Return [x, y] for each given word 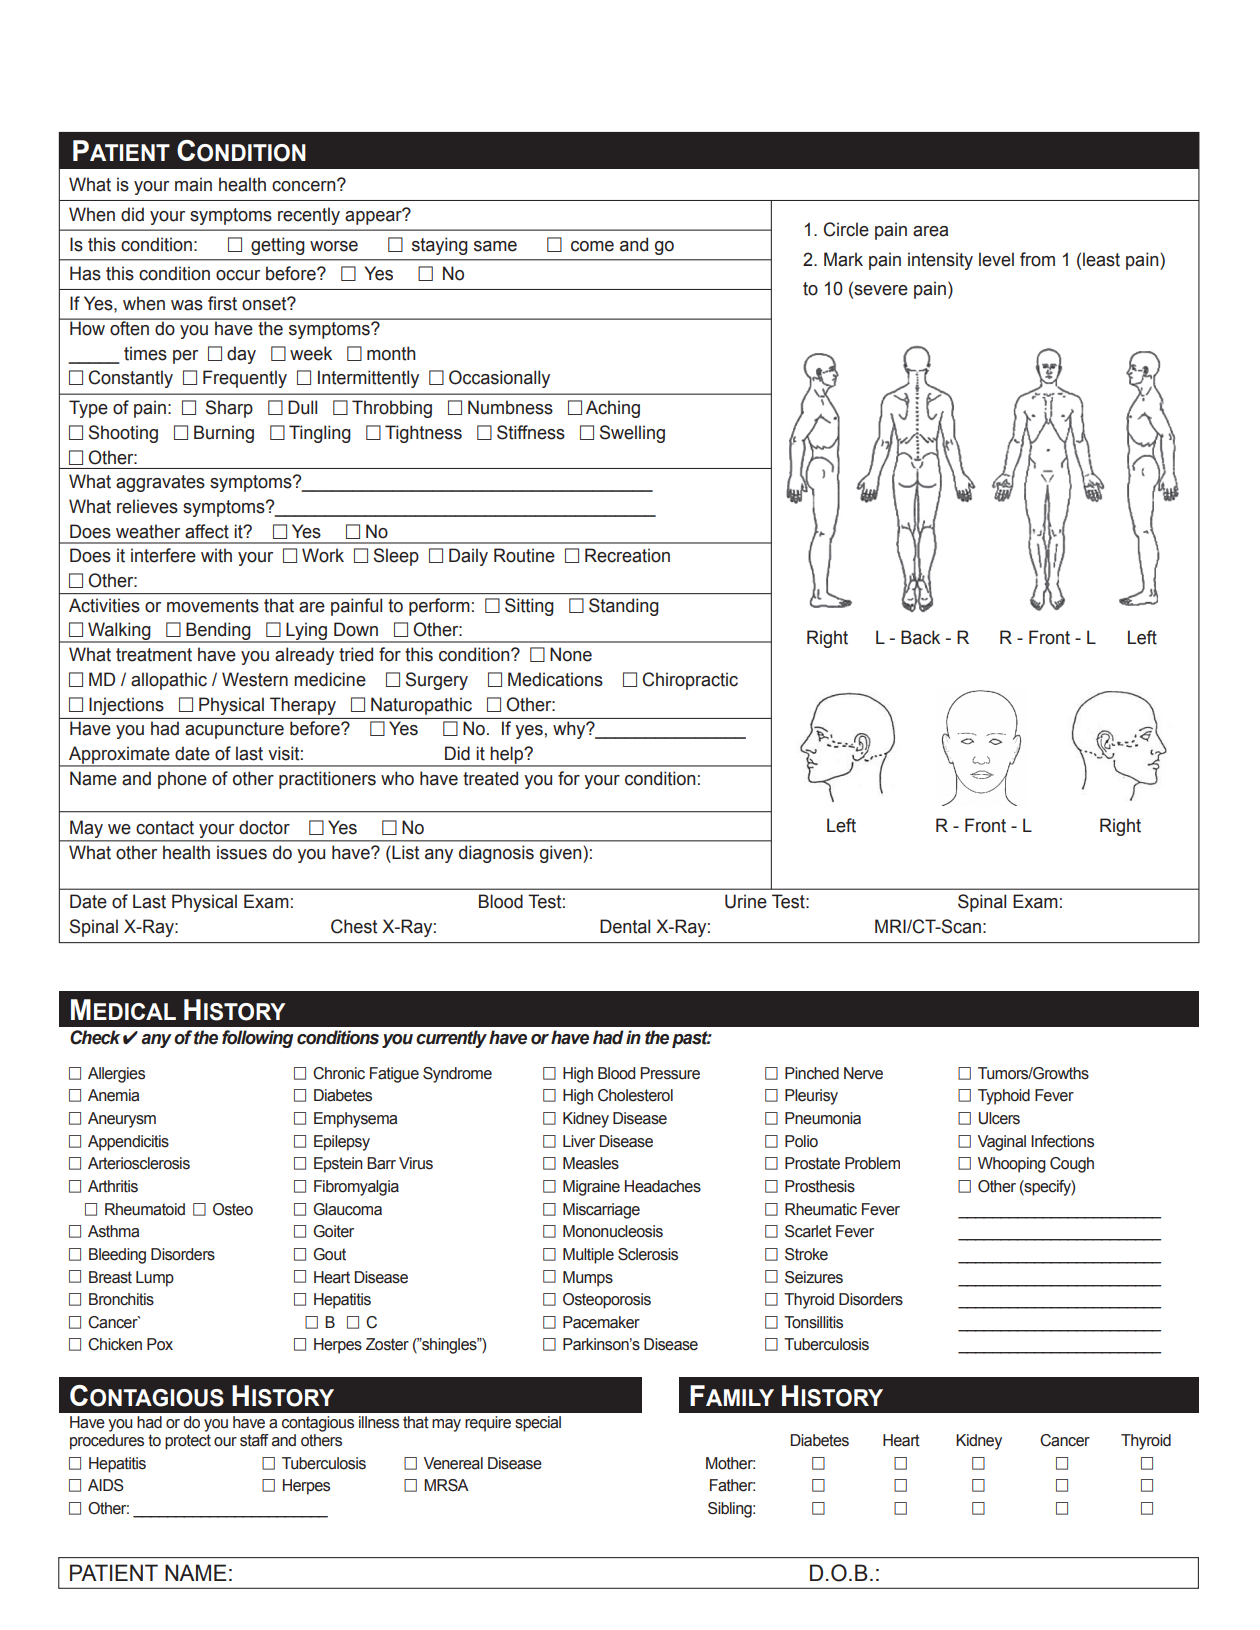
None [571, 654]
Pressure [670, 1073]
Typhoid [1004, 1097]
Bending [218, 632]
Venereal [453, 1463]
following [257, 1039]
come [592, 246]
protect [188, 1442]
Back [920, 637]
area [930, 231]
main [193, 184]
